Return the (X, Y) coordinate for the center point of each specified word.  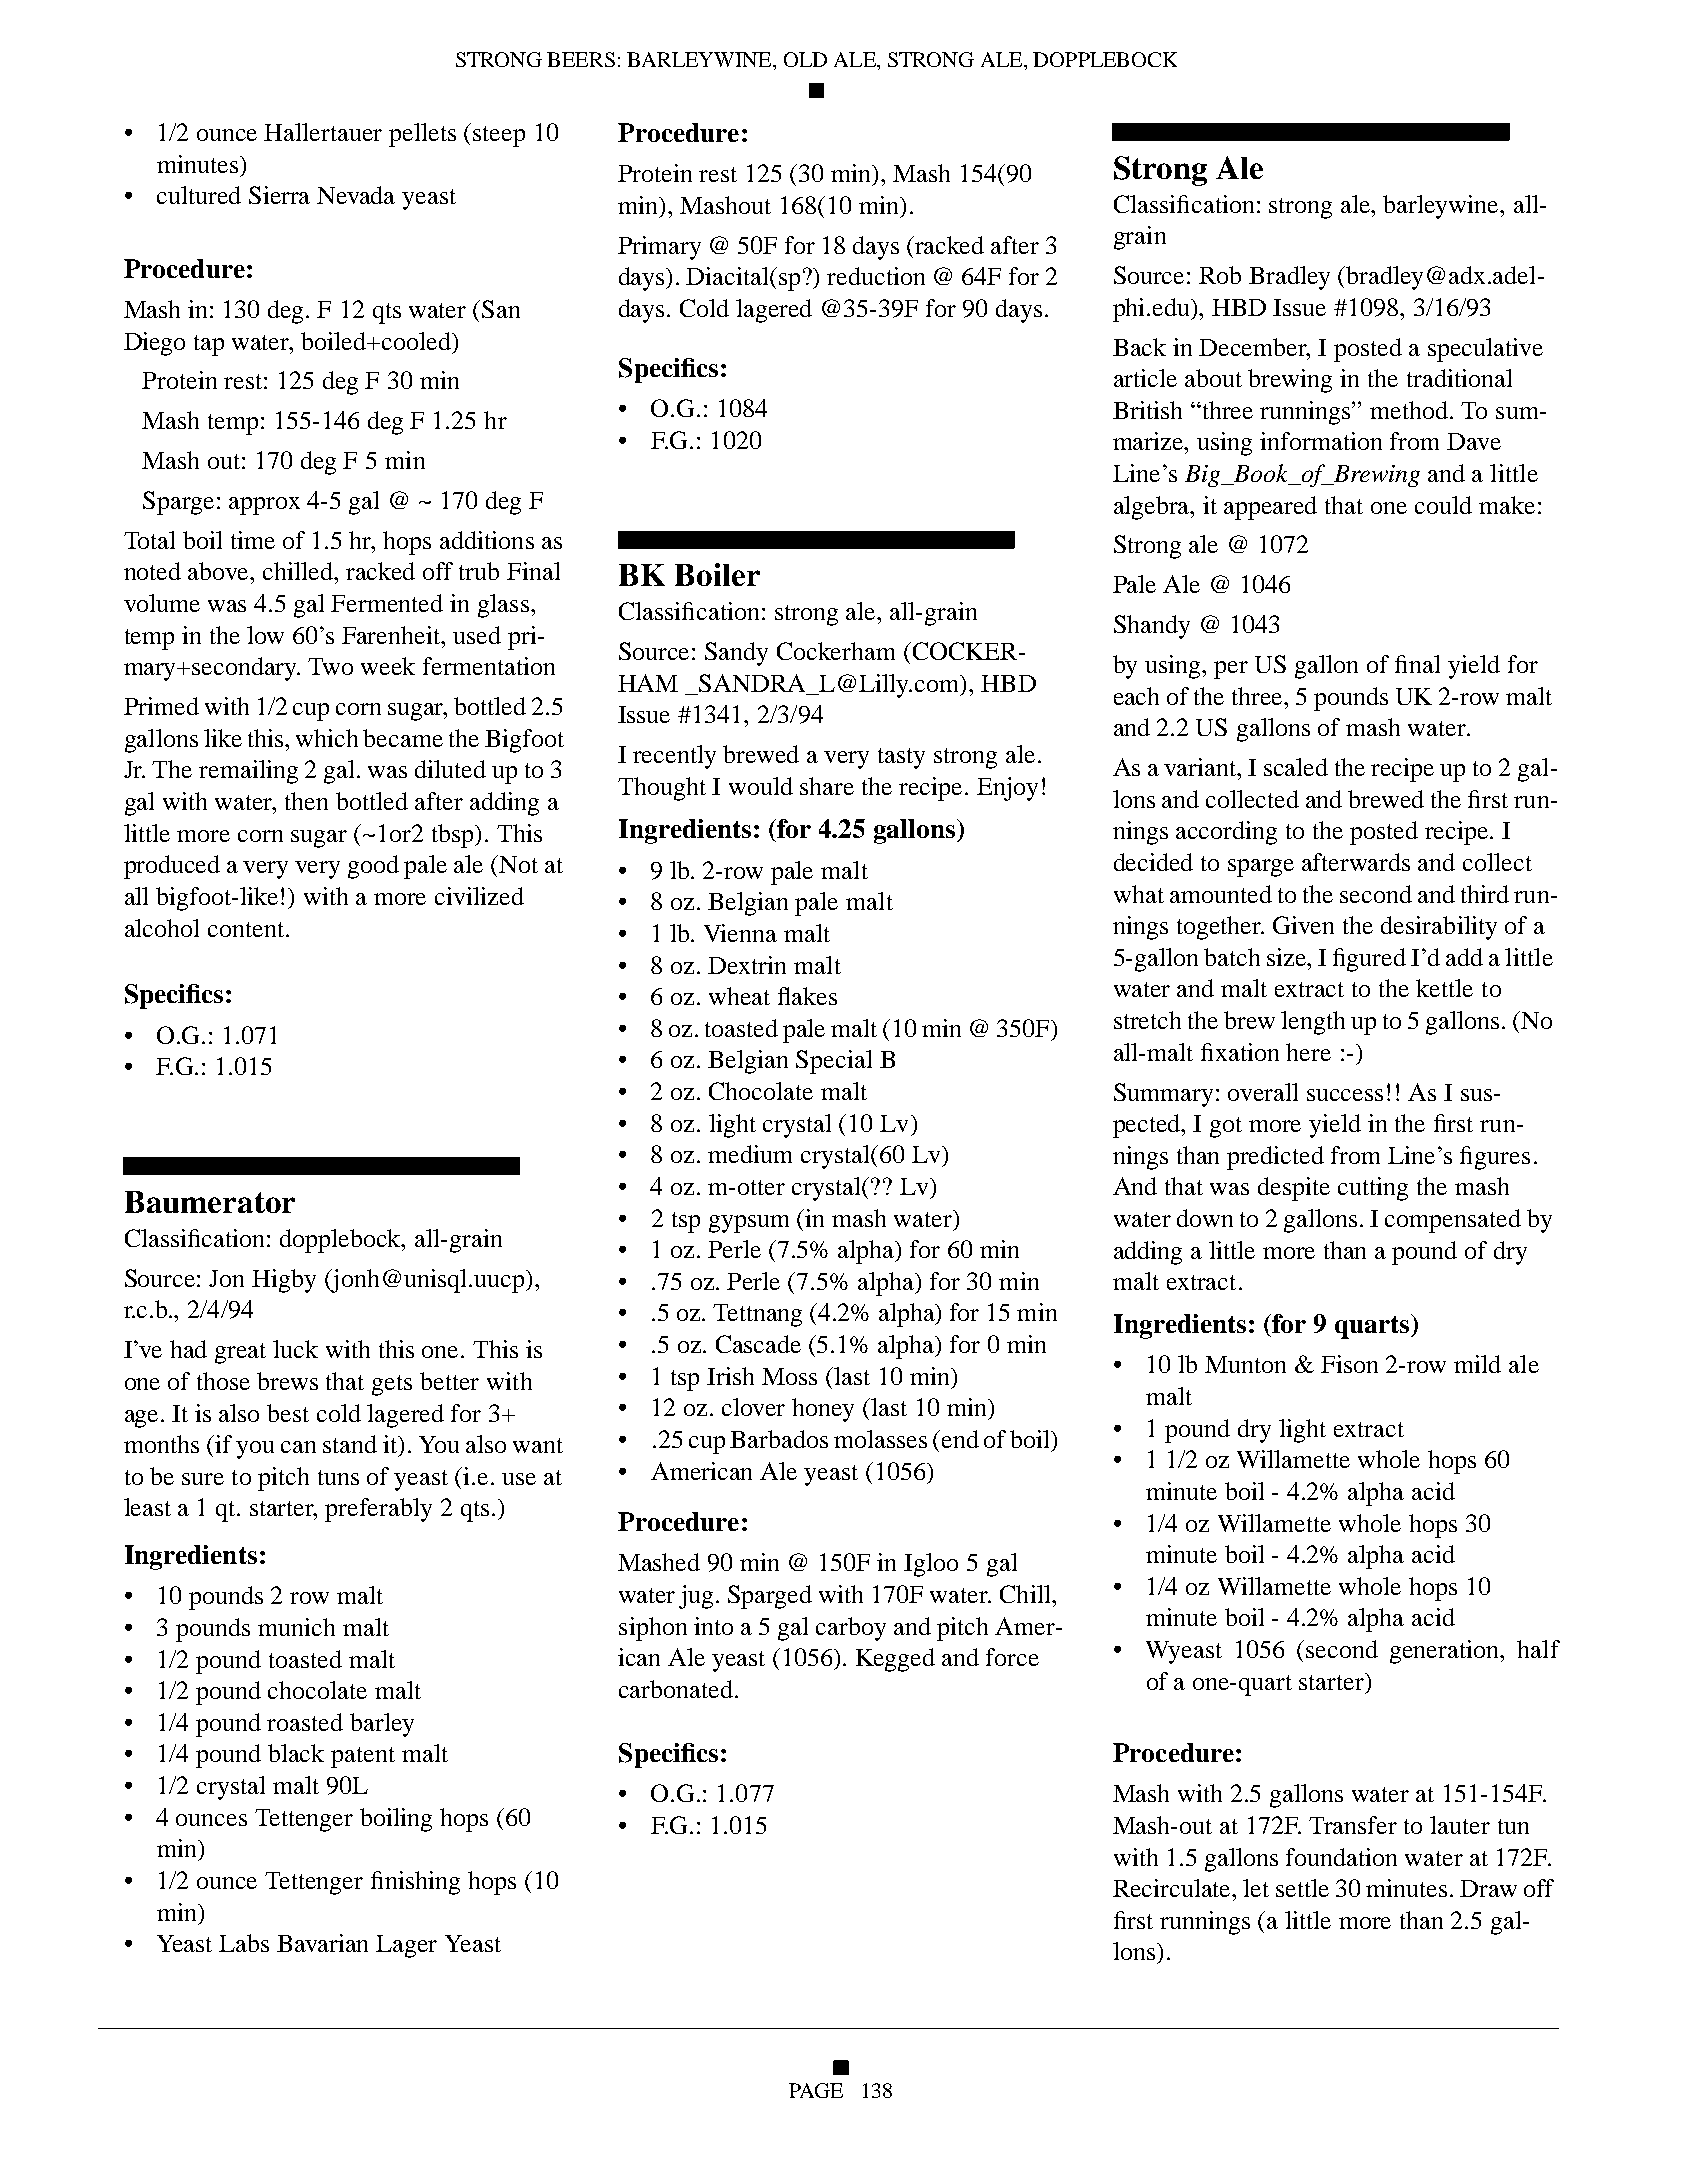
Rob (1220, 275)
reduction (876, 276)
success (1345, 1095)
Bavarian (322, 1943)
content (246, 929)
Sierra (279, 195)
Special (834, 1062)
